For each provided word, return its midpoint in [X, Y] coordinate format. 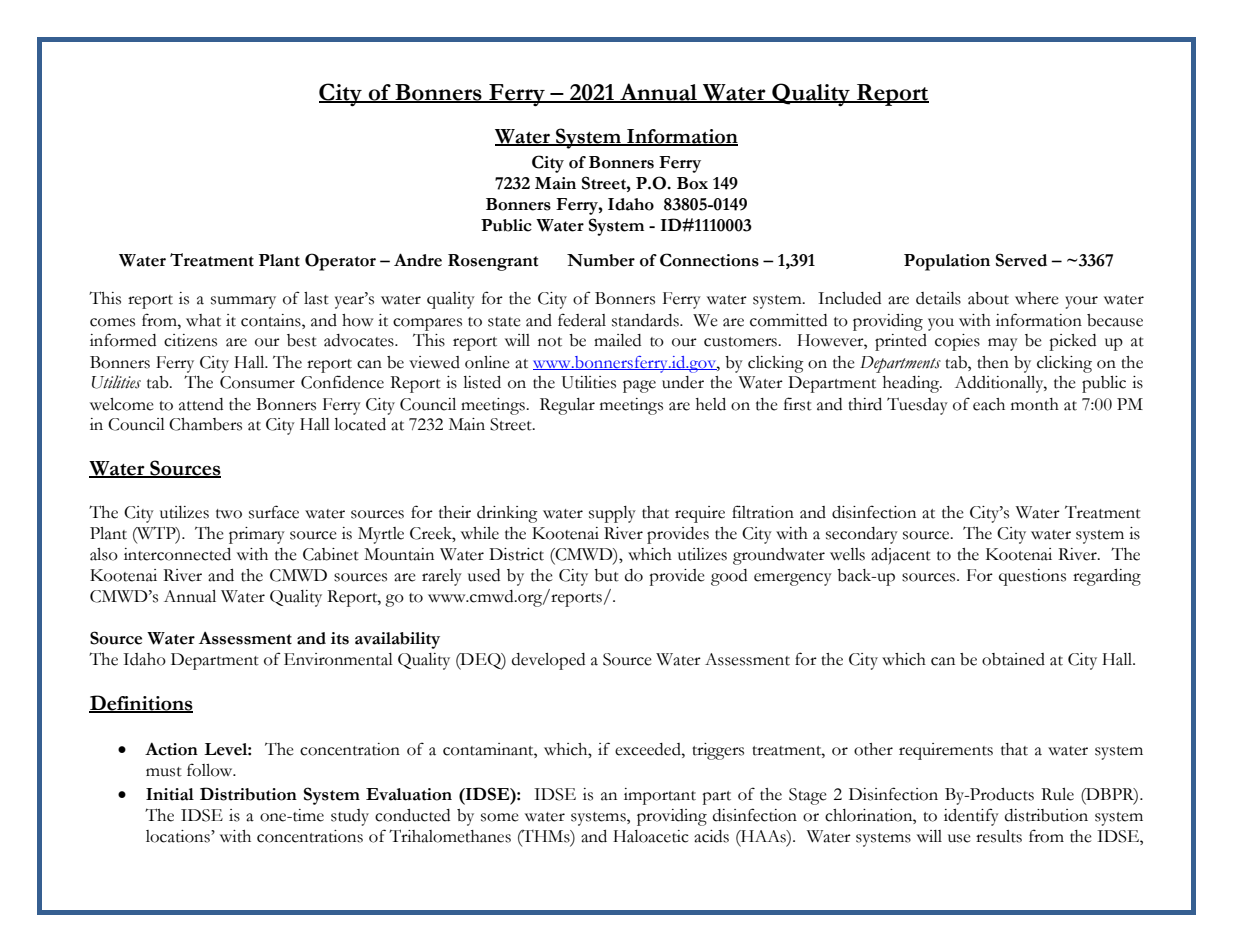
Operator [340, 262]
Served [1021, 260]
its [340, 638]
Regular [567, 406]
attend [201, 404]
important [660, 796]
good [729, 577]
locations [179, 836]
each [989, 404]
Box [692, 183]
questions [1032, 577]
